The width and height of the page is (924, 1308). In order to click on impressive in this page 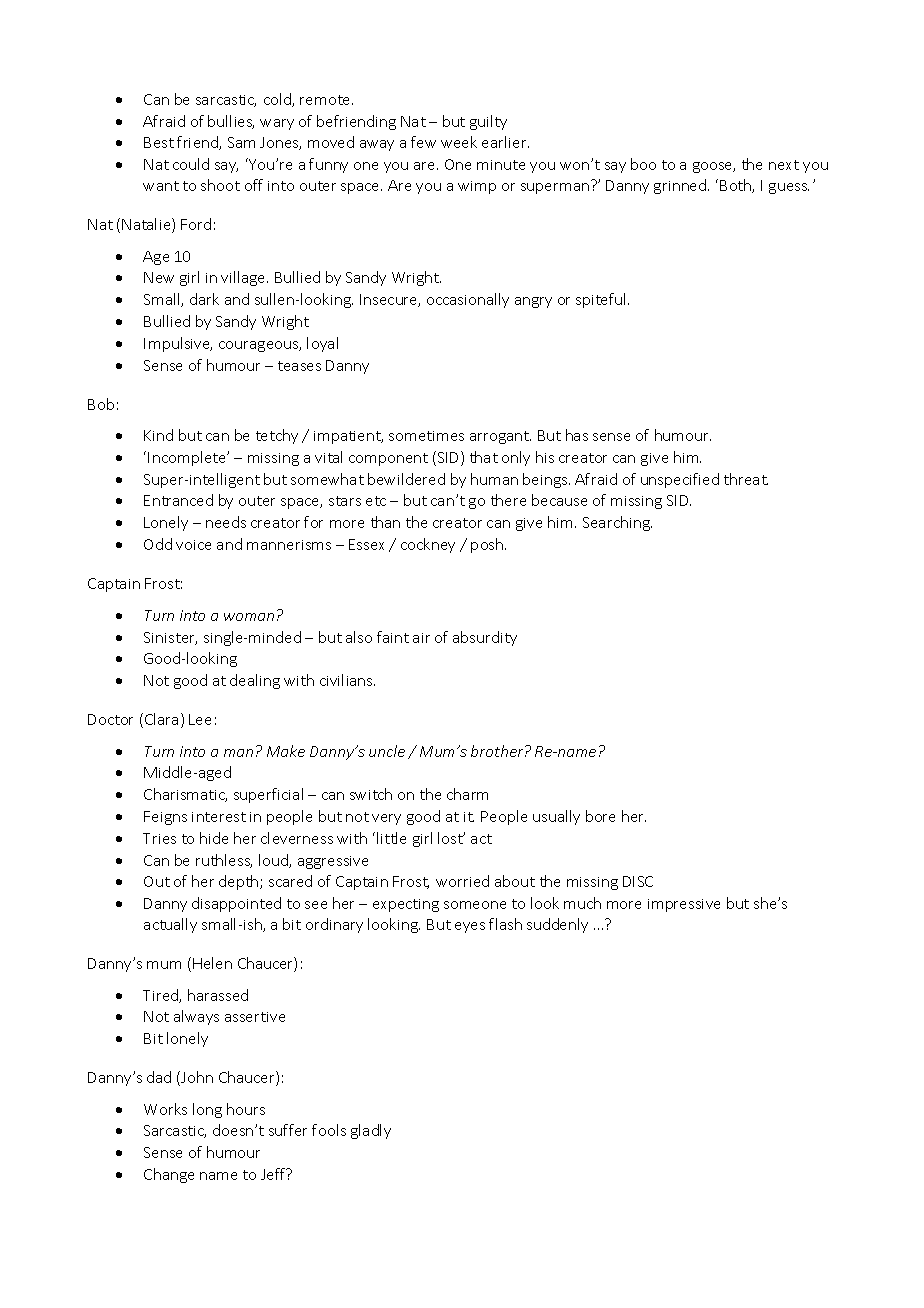, I will do `click(684, 905)`.
